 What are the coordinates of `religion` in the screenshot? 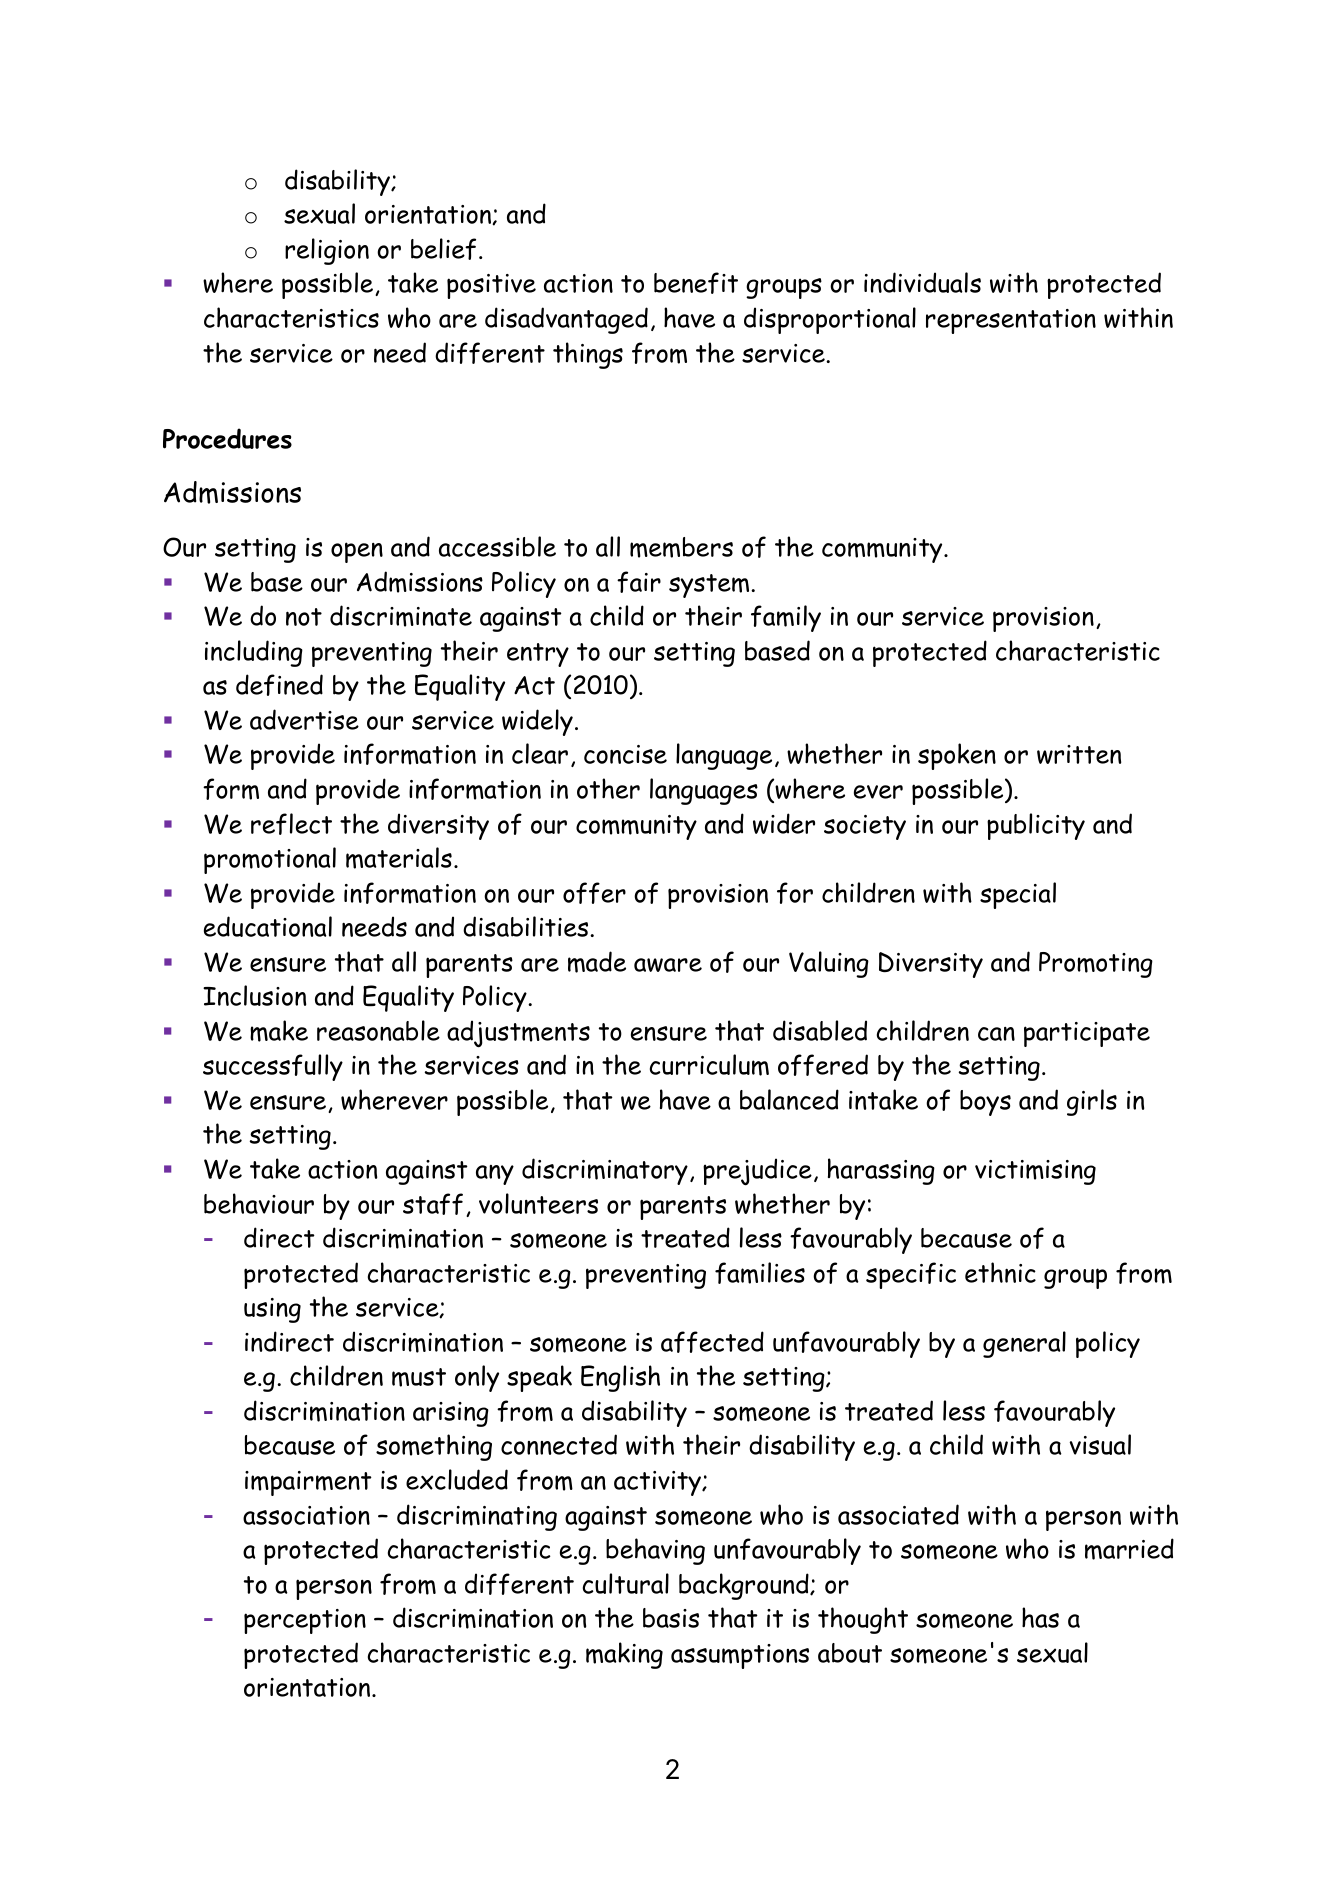 It's located at (327, 251).
